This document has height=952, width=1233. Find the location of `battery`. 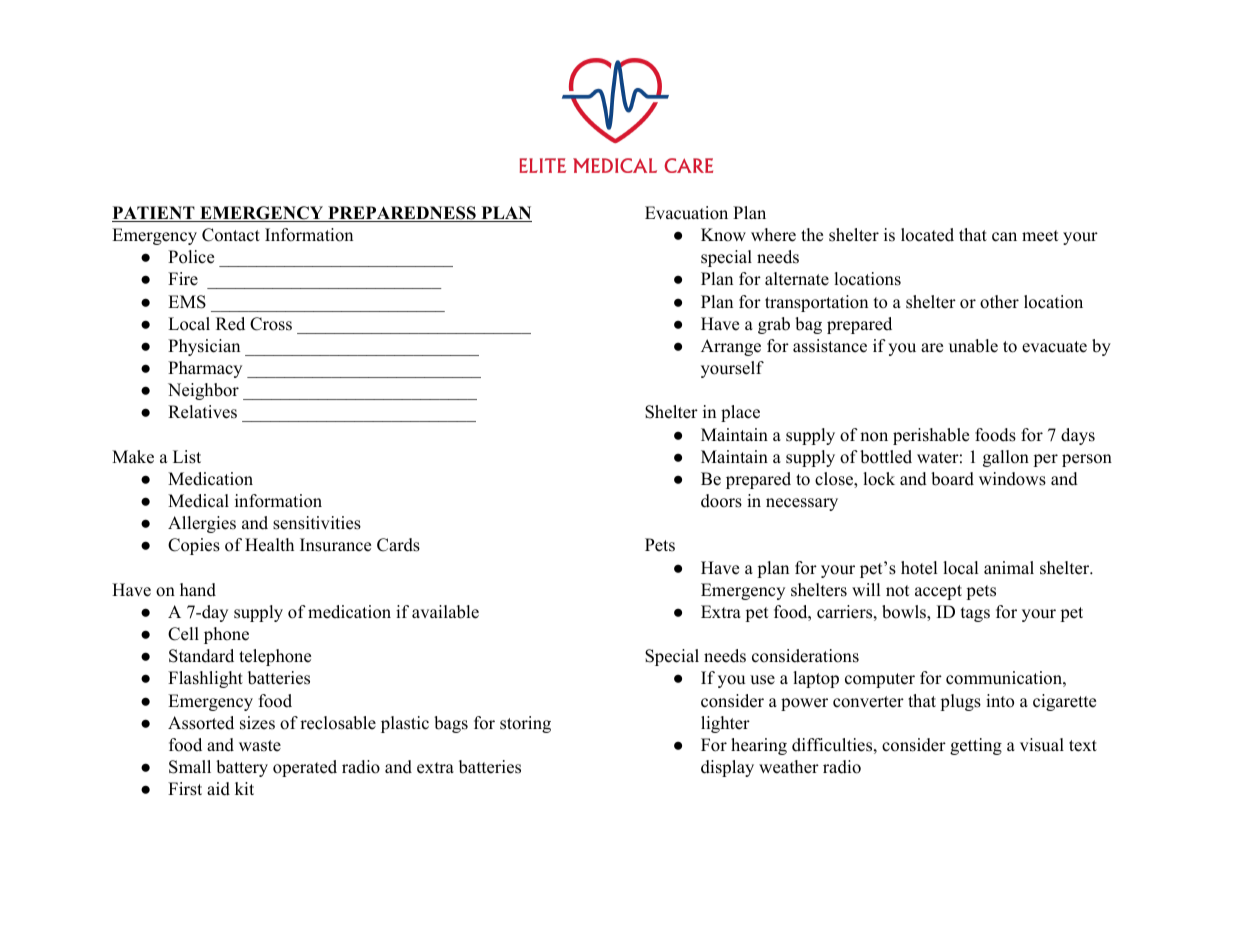

battery is located at coordinates (242, 768).
